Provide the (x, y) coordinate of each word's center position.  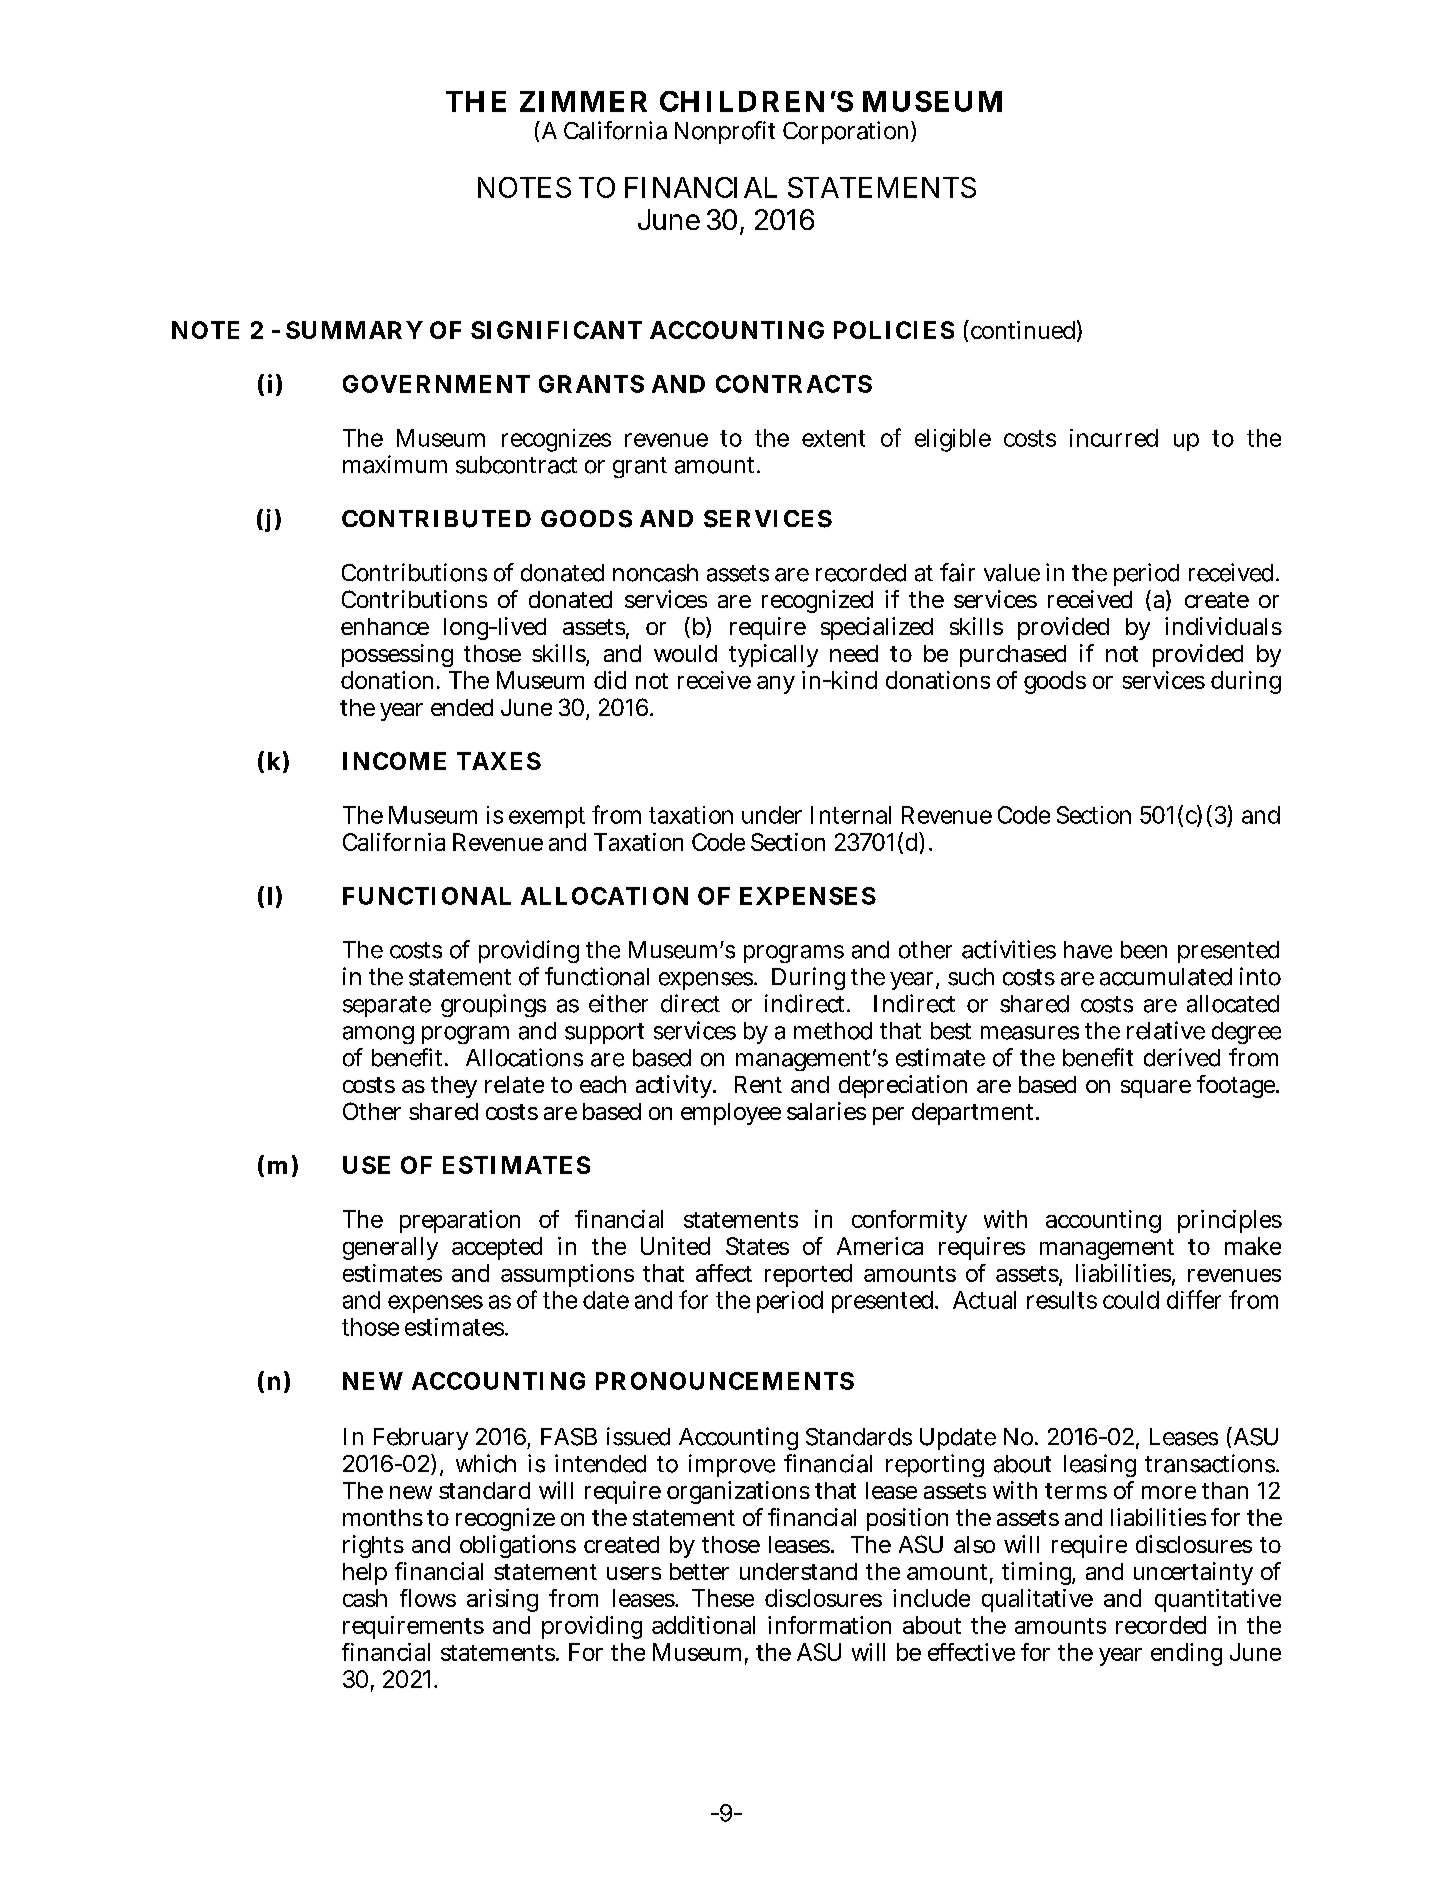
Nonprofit (725, 132)
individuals (1223, 626)
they (454, 1087)
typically (773, 655)
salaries (826, 1111)
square (1156, 1089)
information (829, 1625)
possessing (397, 655)
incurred (1114, 438)
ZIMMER (583, 101)
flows (428, 1598)
